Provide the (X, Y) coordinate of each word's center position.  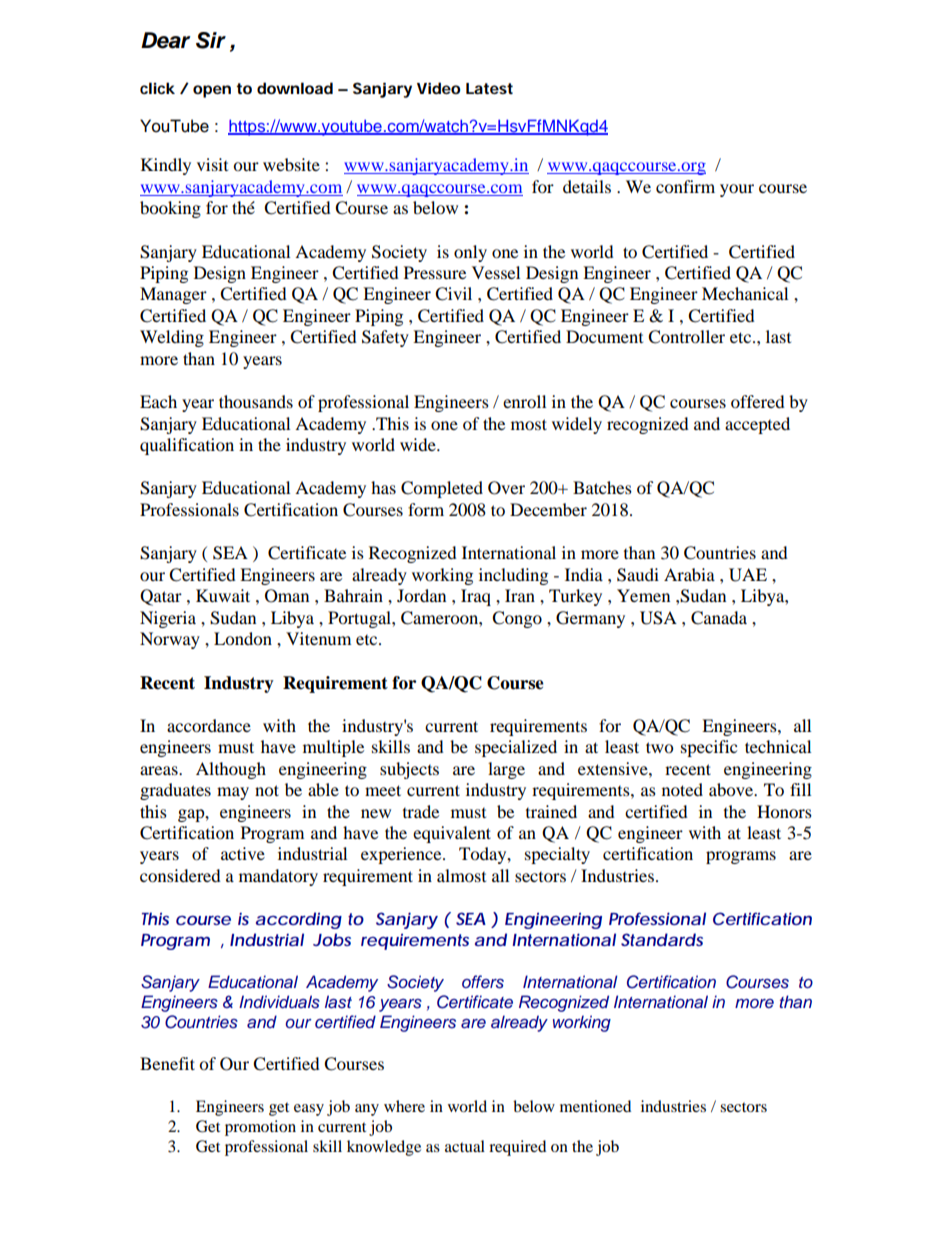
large (506, 770)
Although (231, 770)
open (212, 91)
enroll (524, 401)
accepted (757, 425)
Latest (489, 88)
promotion (260, 1128)
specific (709, 748)
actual (465, 1146)
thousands (256, 401)
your (737, 190)
